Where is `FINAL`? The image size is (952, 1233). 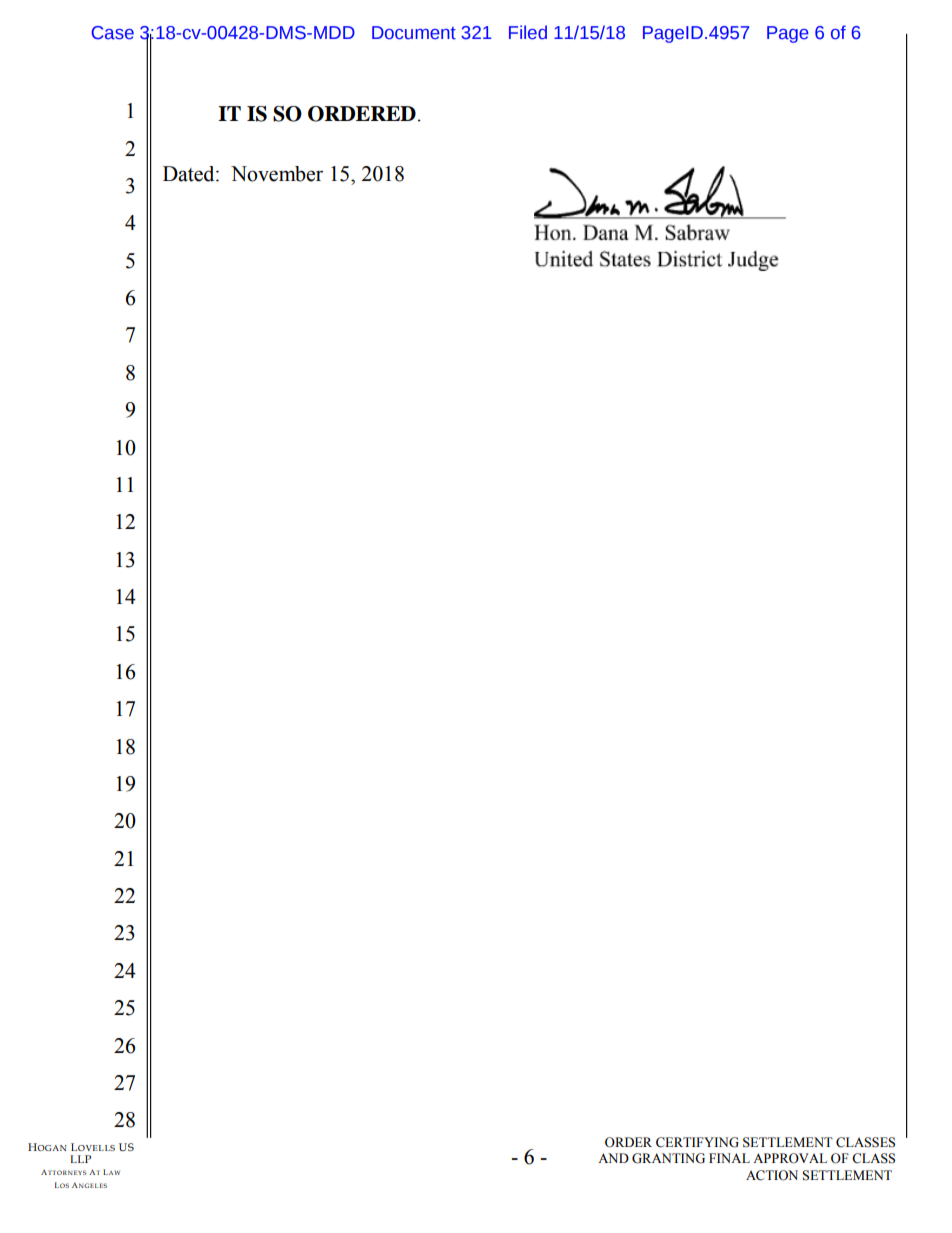
FINAL is located at coordinates (729, 1158).
